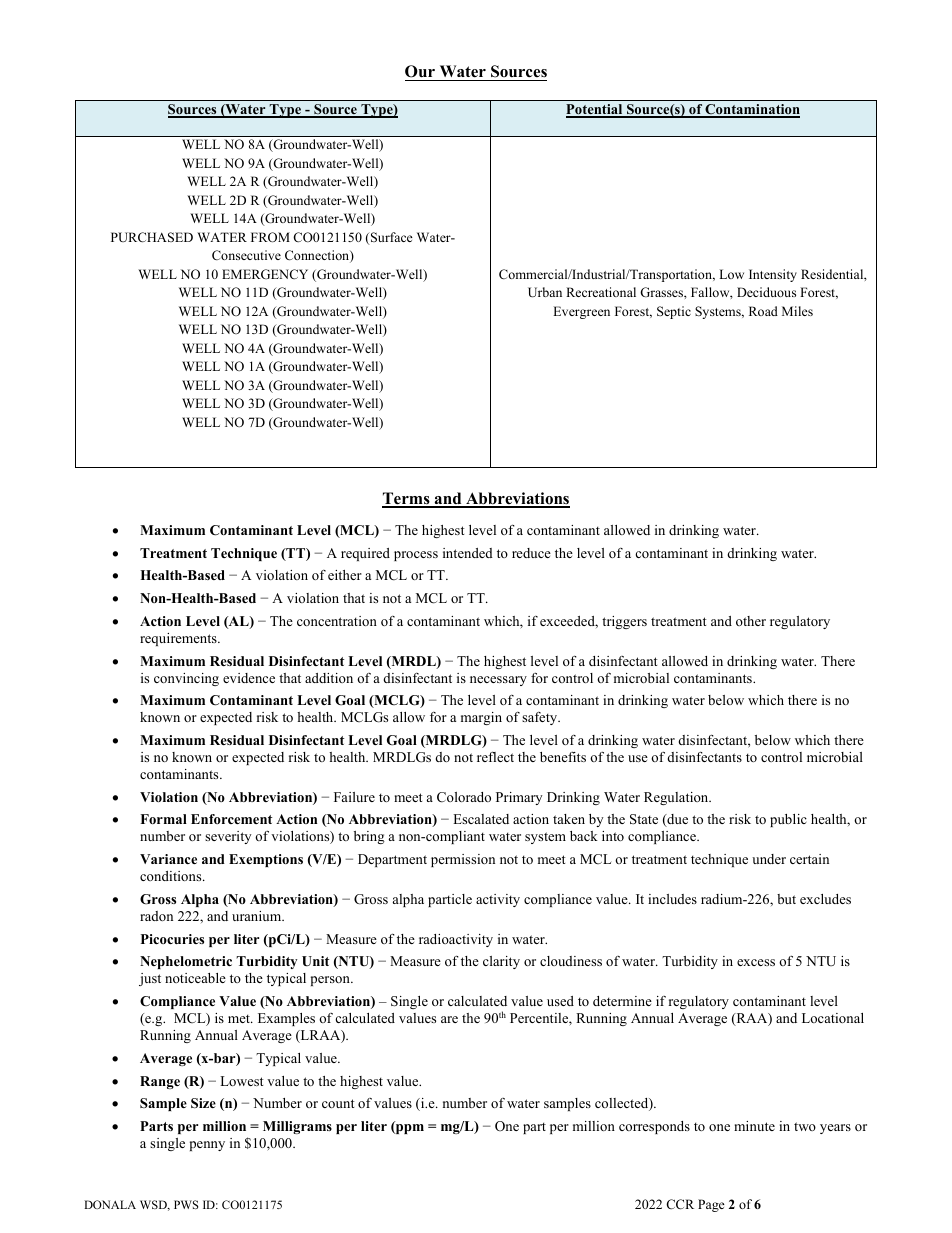 This page has width=952, height=1233. Describe the element at coordinates (773, 275) in the page. I see `Intensity` at that location.
